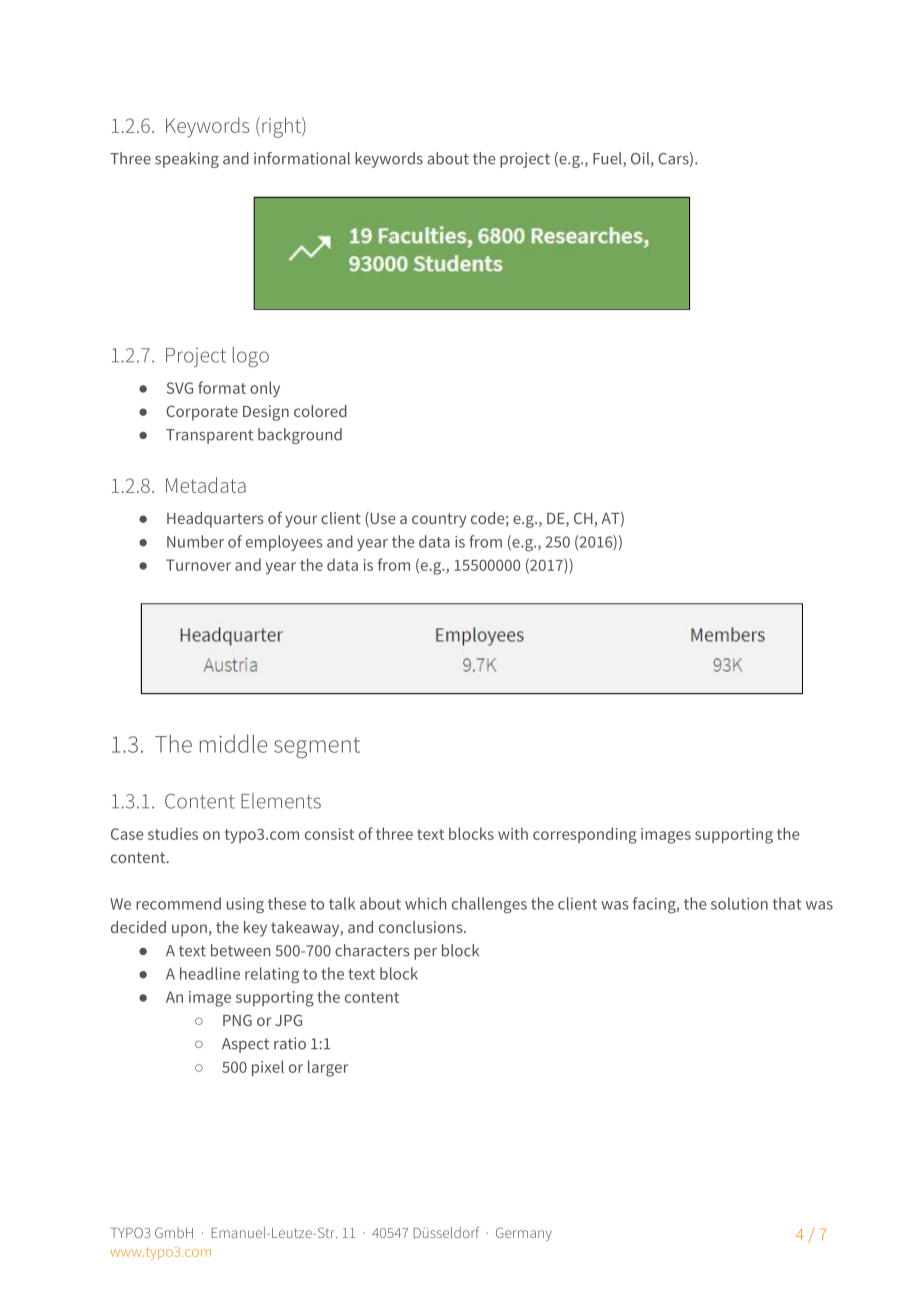 This screenshot has height=1308, width=924. Describe the element at coordinates (233, 743) in the screenshot. I see `middle` at that location.
